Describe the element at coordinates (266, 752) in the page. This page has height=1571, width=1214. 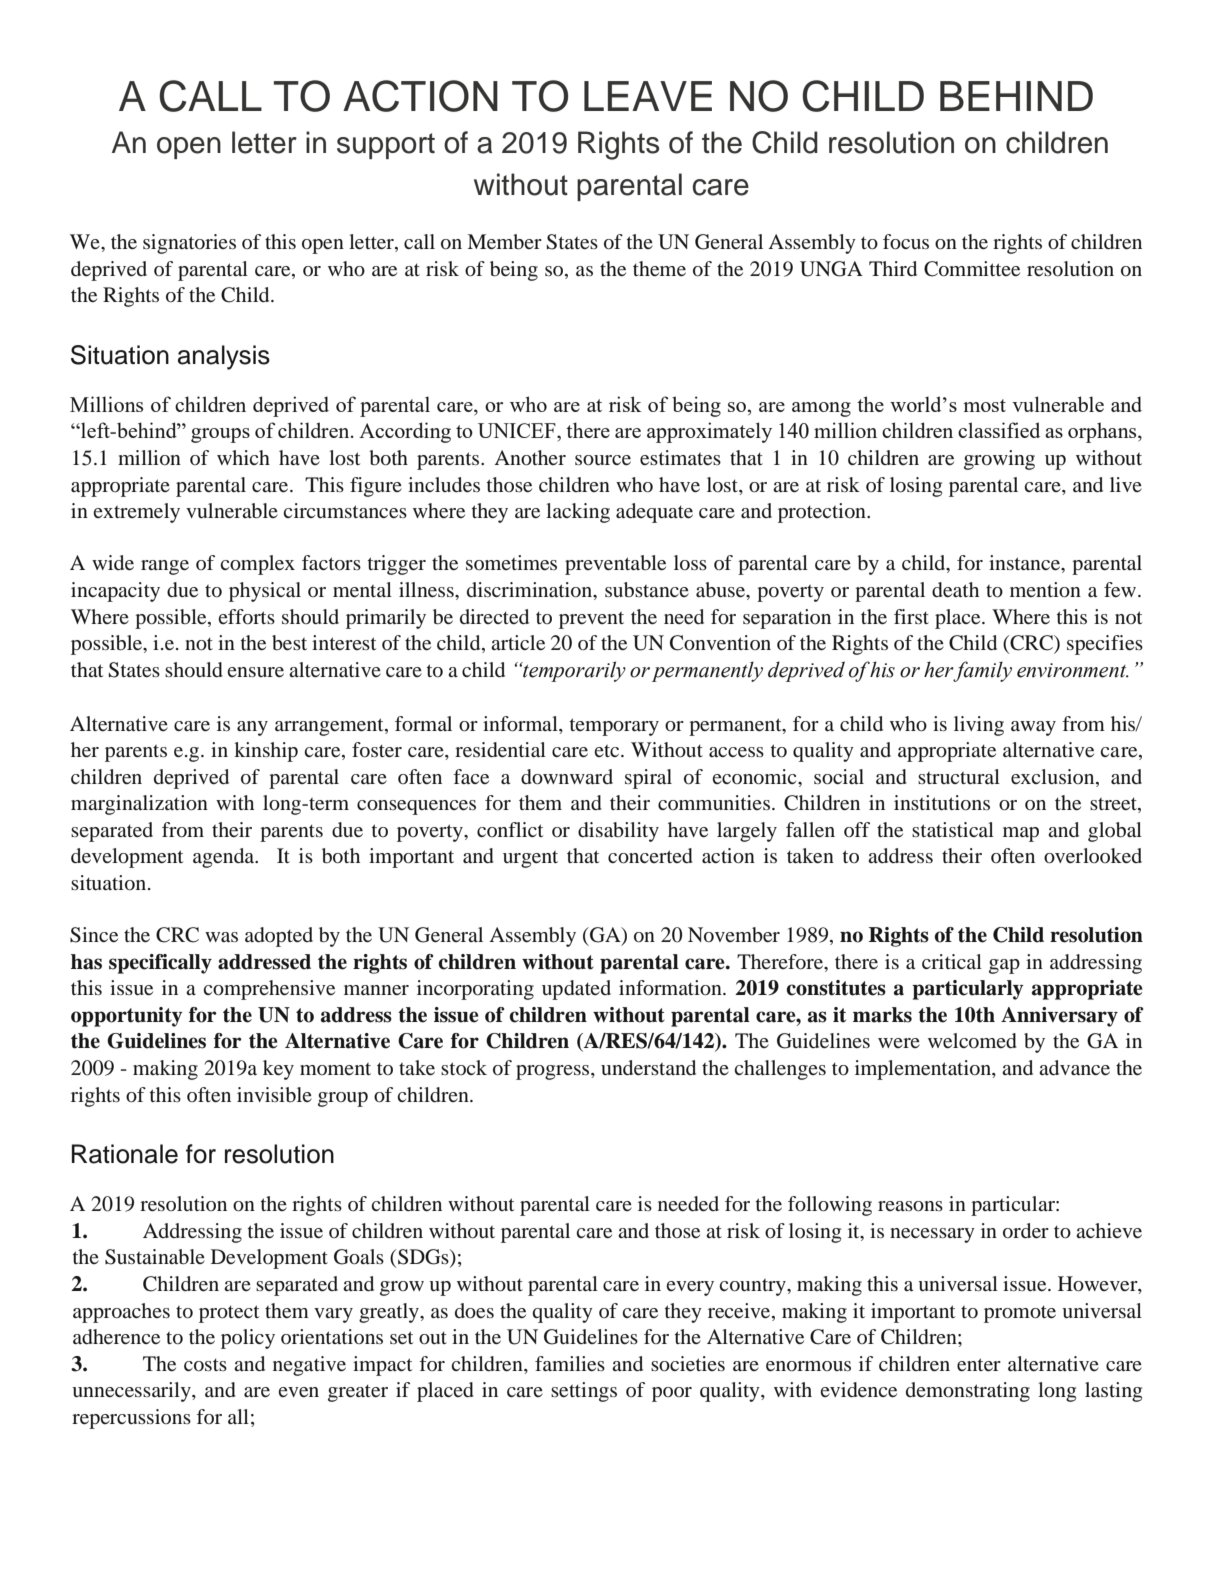
I see `kinship` at that location.
